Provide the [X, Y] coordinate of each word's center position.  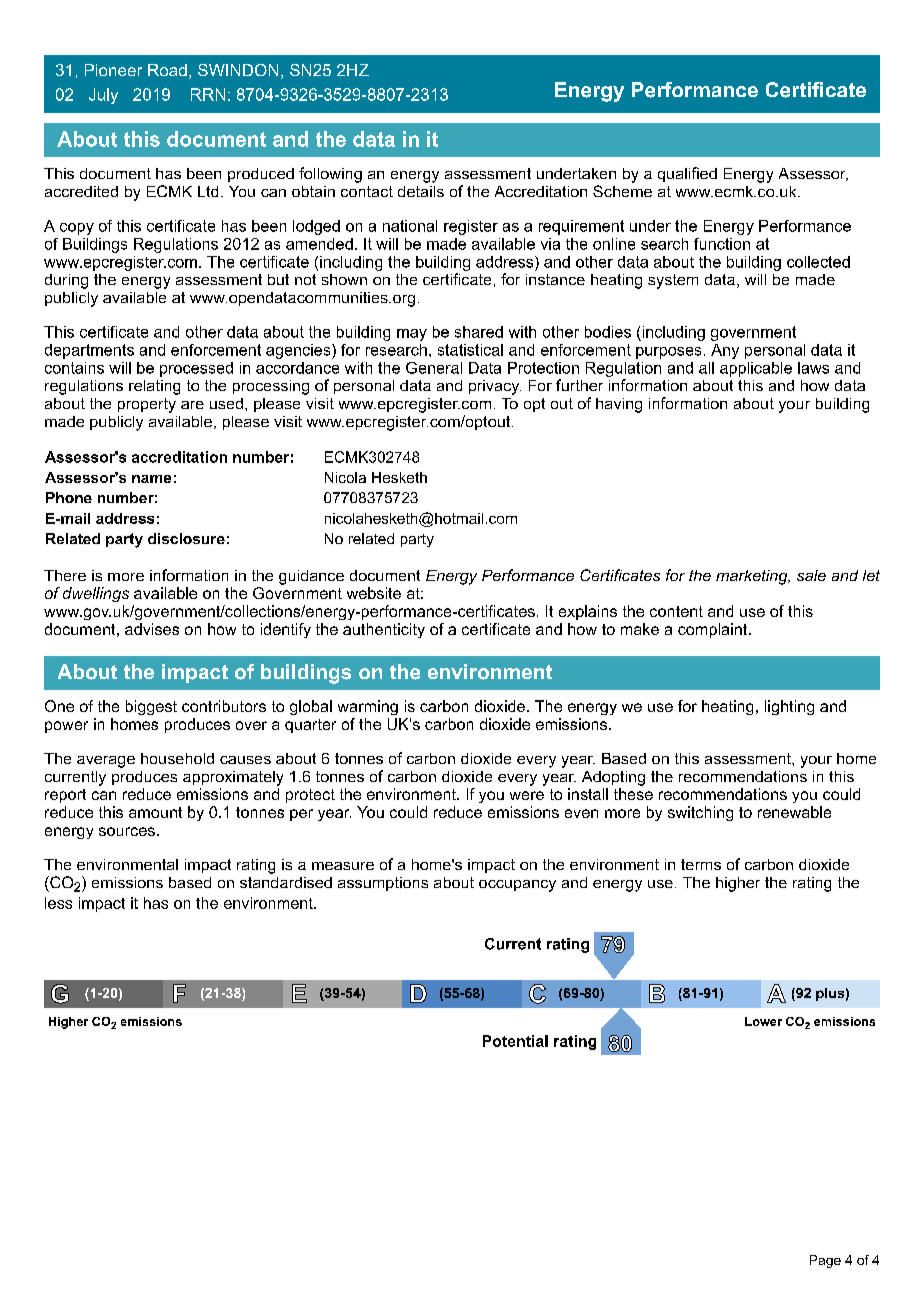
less [58, 903]
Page [825, 1261]
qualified [687, 174]
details [421, 191]
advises [152, 629]
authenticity [384, 630]
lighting [789, 707]
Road [167, 70]
